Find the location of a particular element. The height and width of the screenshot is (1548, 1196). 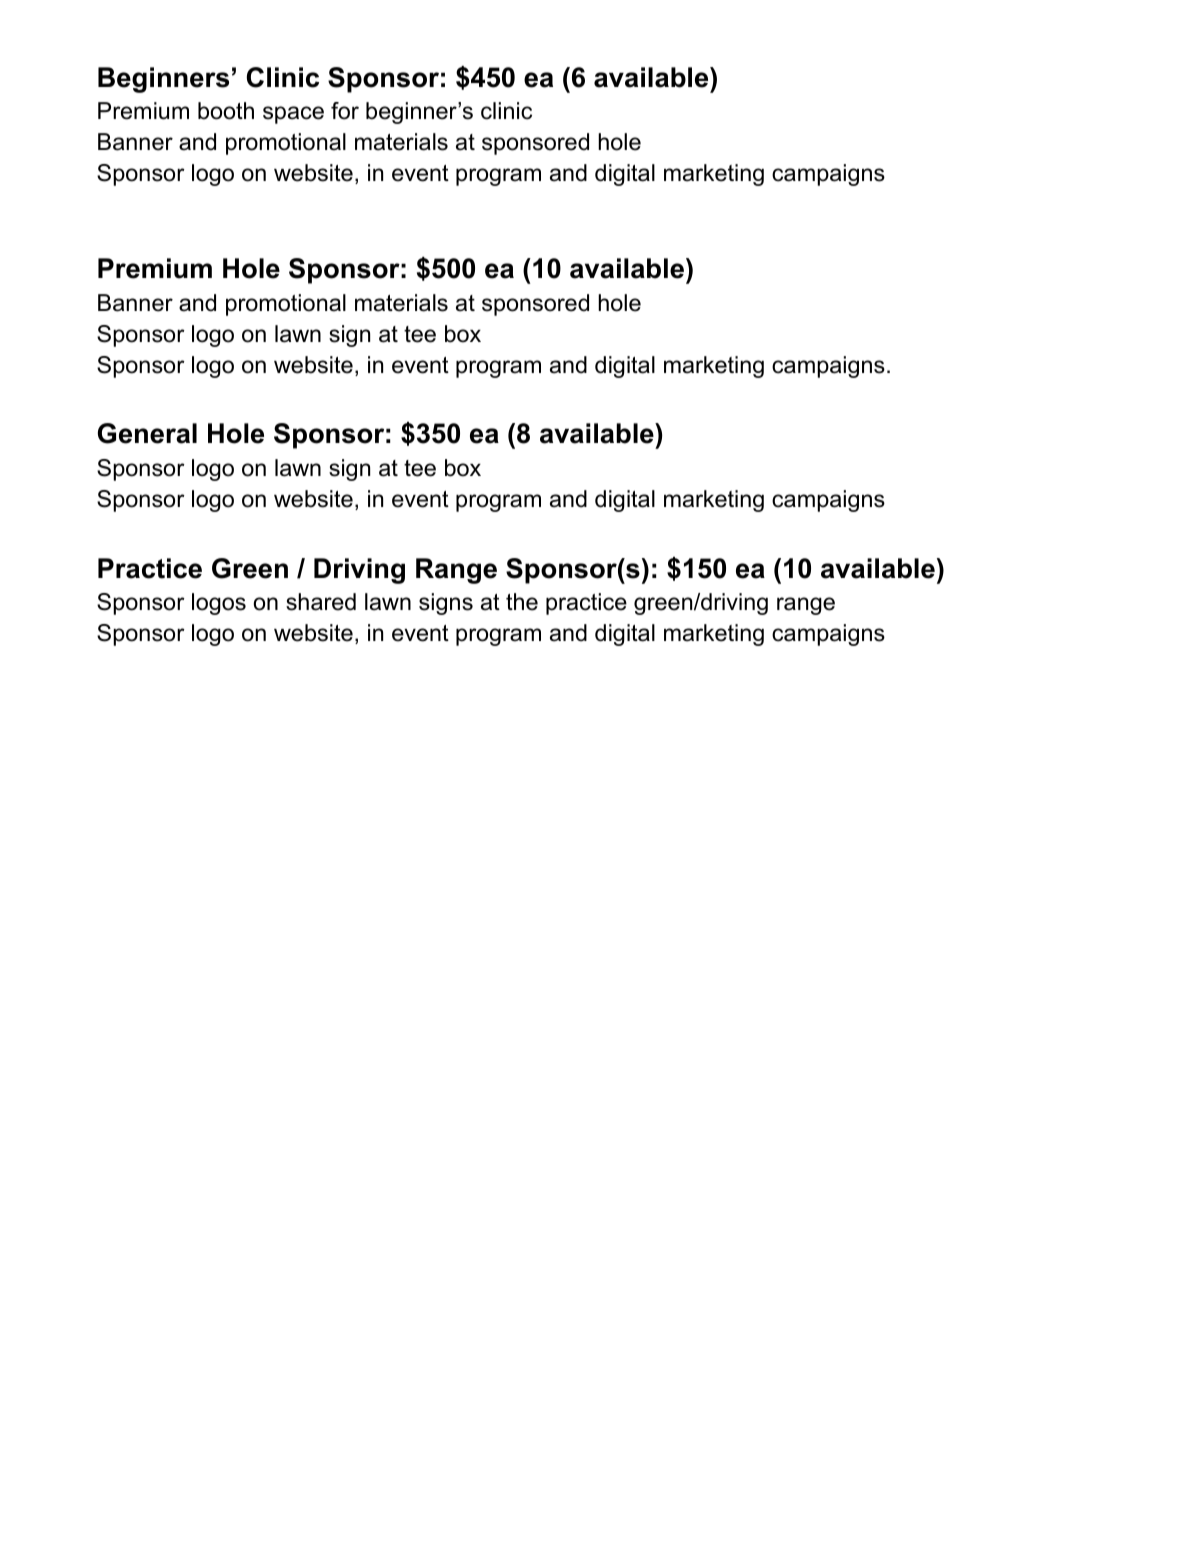

shared is located at coordinates (321, 602).
